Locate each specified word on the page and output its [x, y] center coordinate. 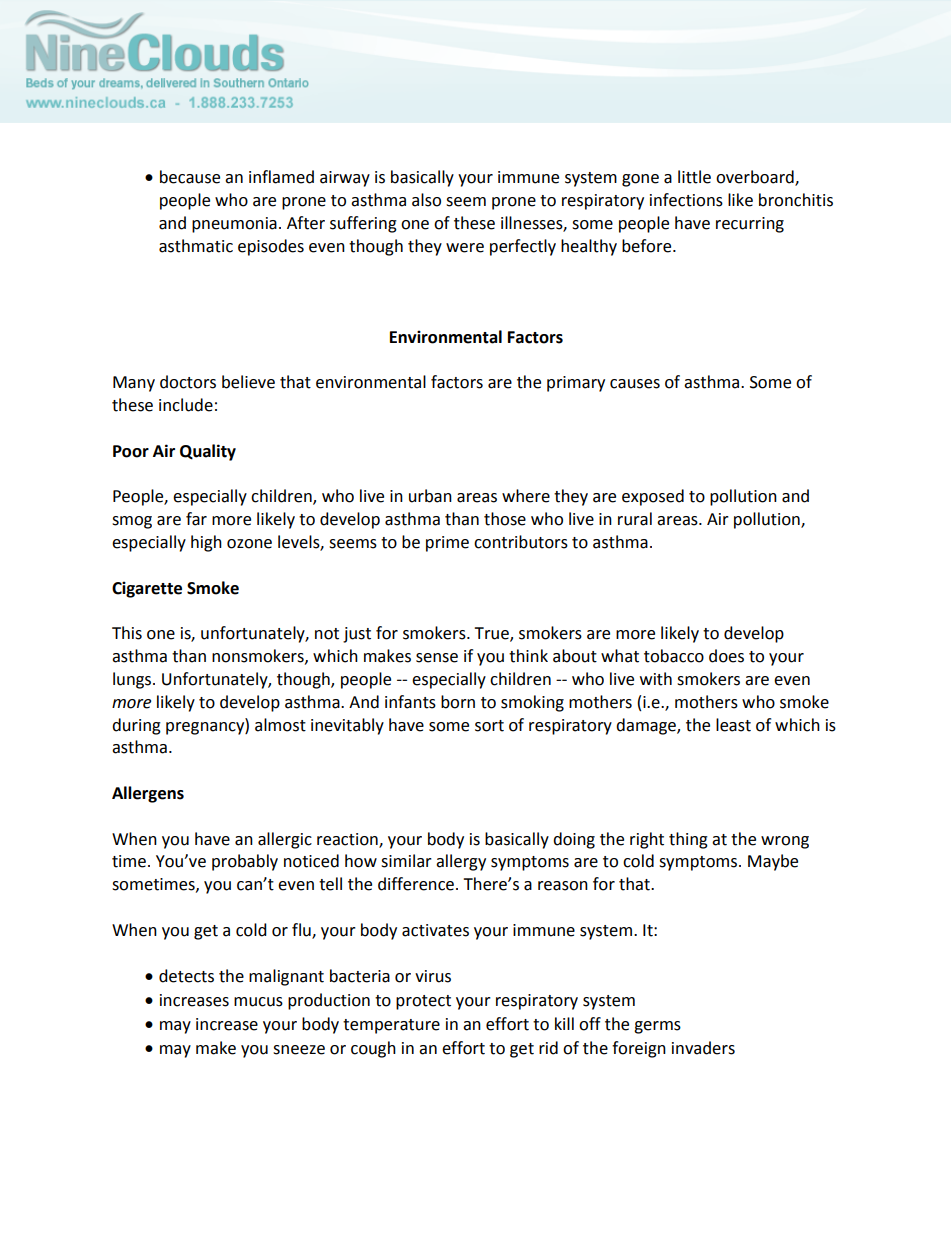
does [726, 656]
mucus [258, 1002]
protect [423, 1002]
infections [686, 200]
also [426, 200]
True [492, 634]
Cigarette [147, 589]
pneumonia [234, 225]
